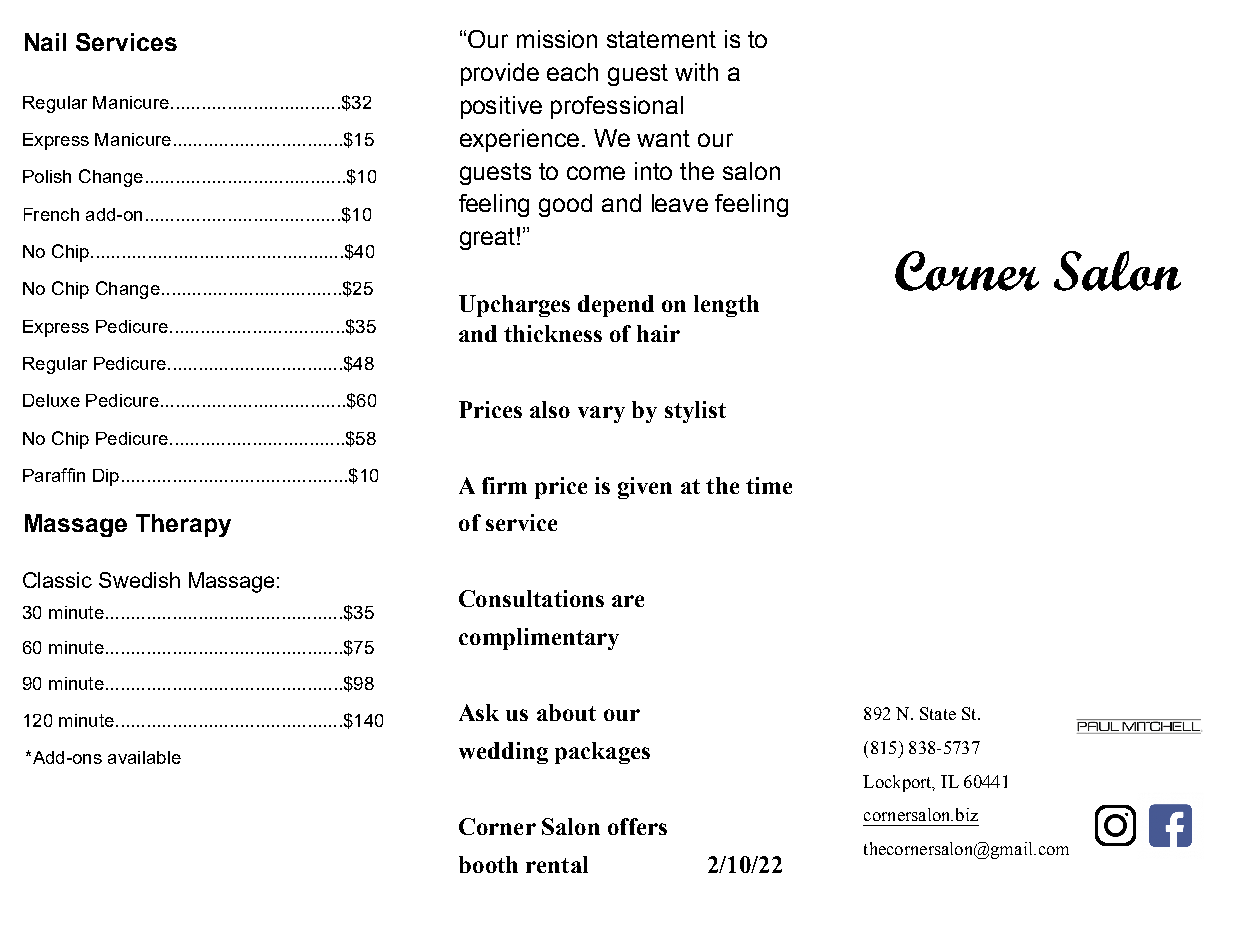  I want to click on provide, so click(500, 74).
